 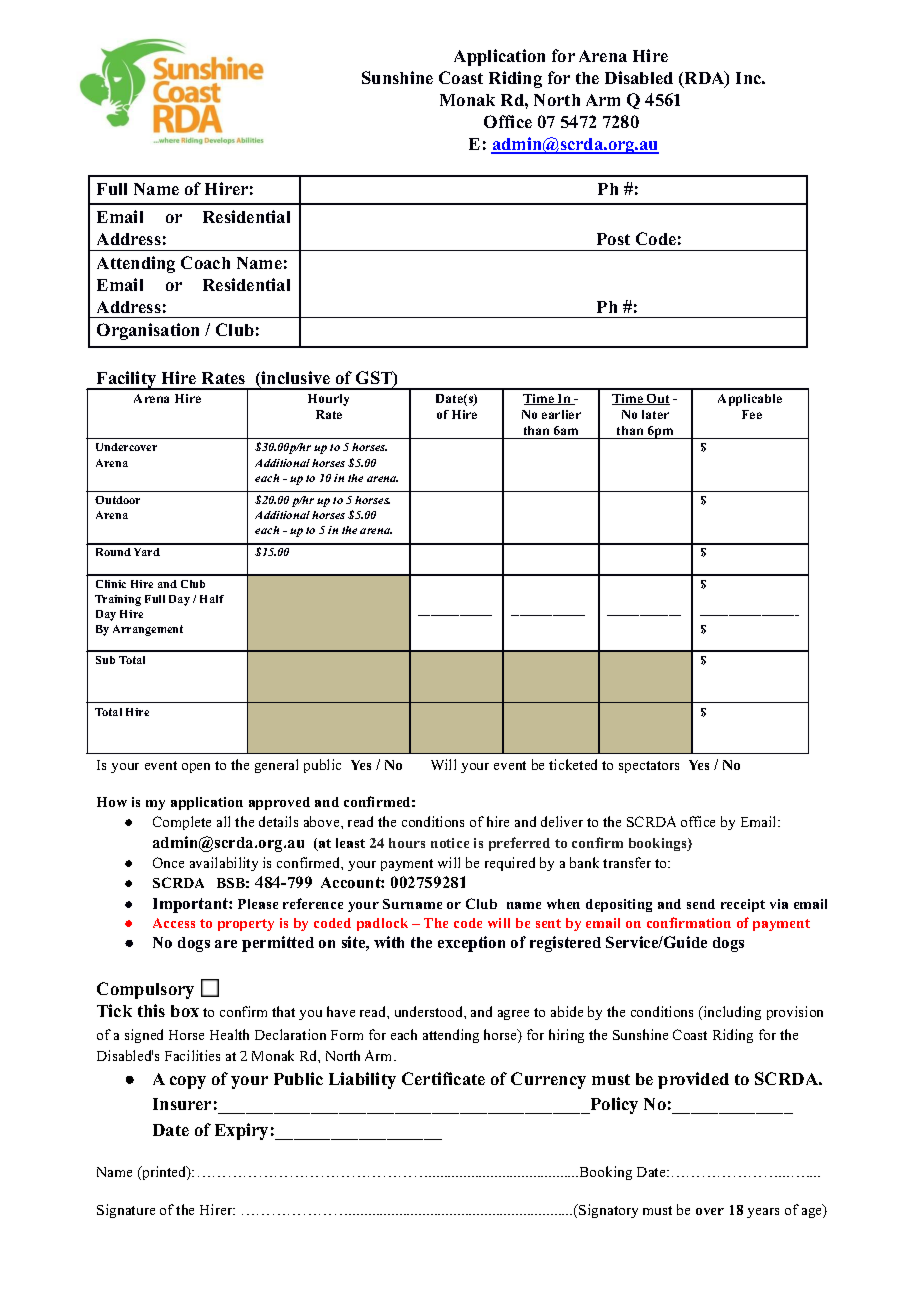 I want to click on later, so click(x=655, y=414).
